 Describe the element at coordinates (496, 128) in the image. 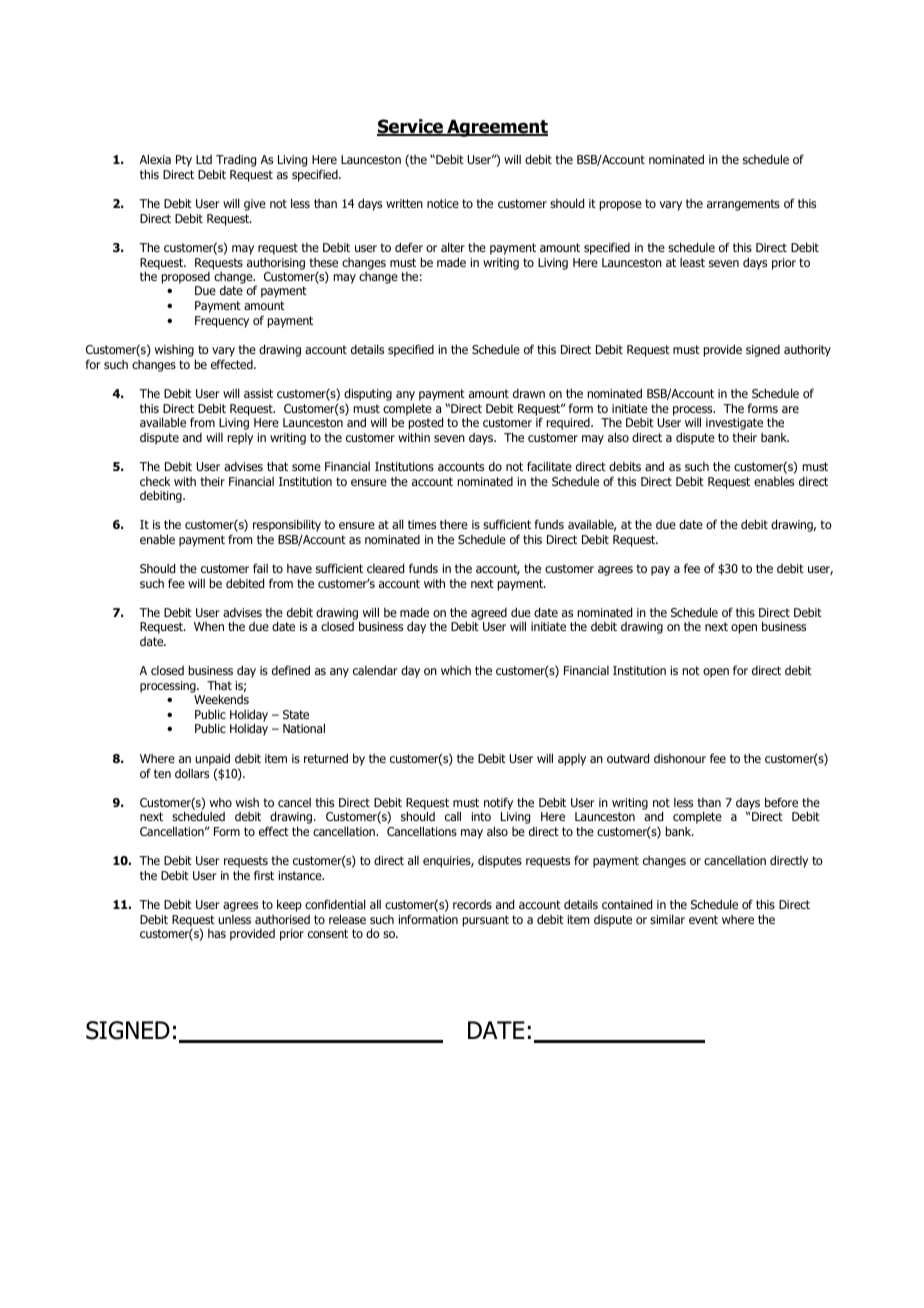

I see `Agreement` at that location.
